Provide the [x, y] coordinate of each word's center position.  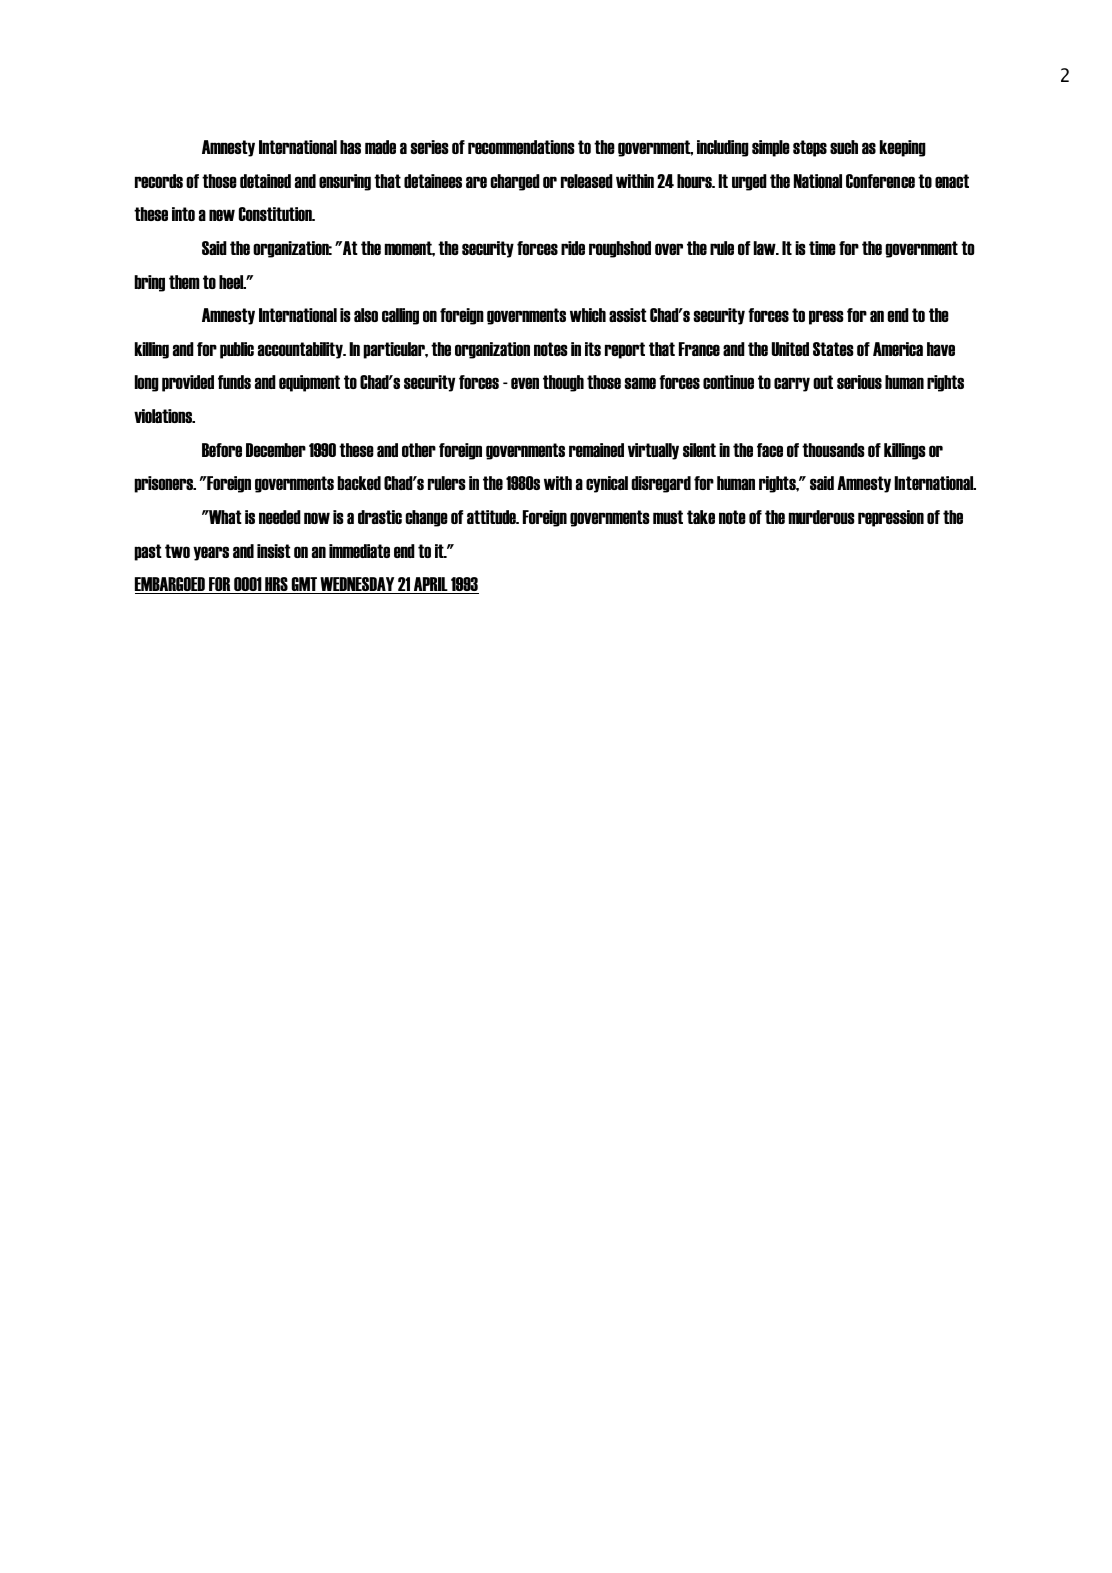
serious [859, 382]
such [844, 147]
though [563, 383]
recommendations [521, 147]
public [237, 350]
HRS [276, 585]
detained [265, 181]
